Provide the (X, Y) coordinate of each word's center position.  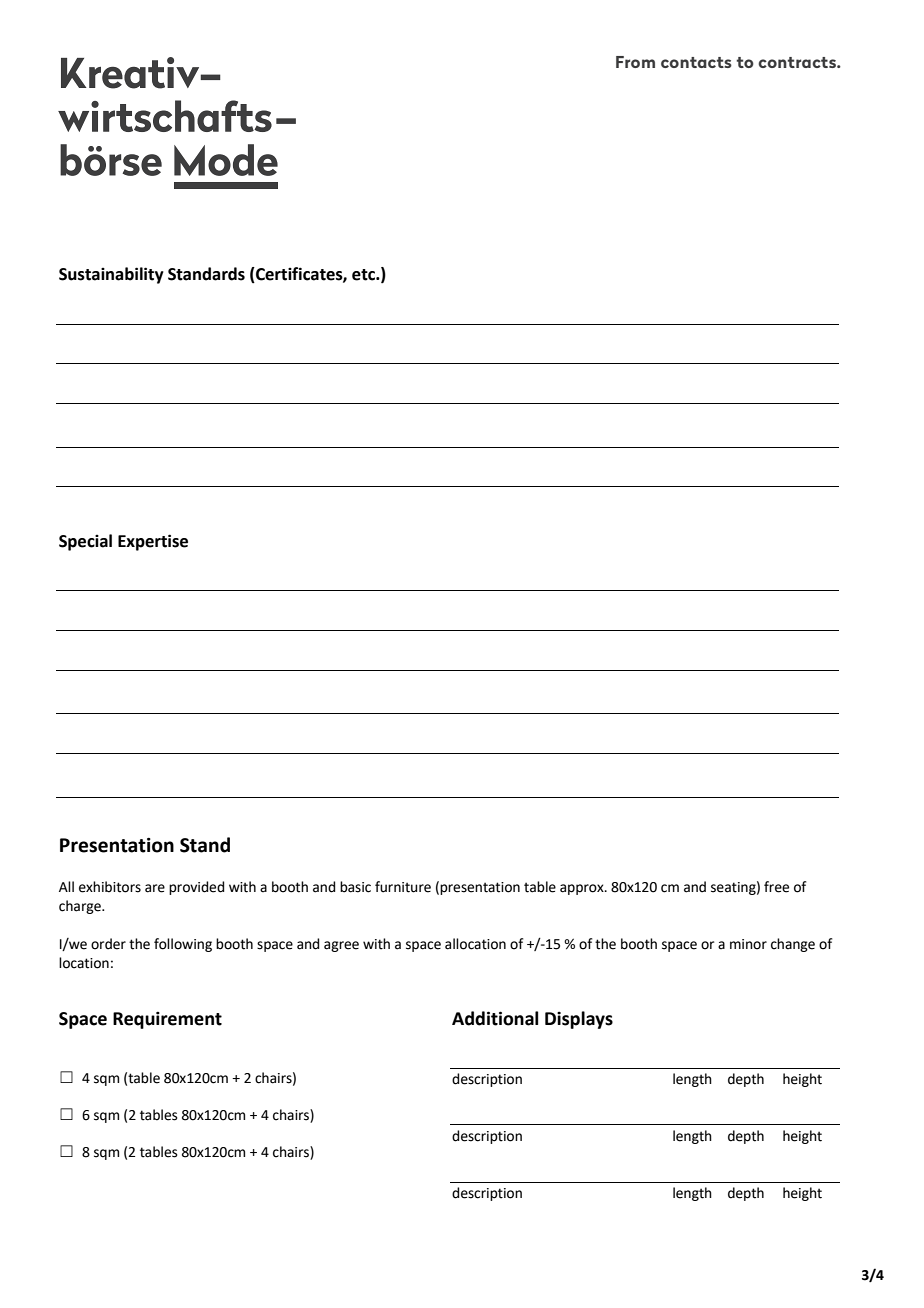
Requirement (167, 1020)
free (776, 887)
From (635, 62)
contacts (696, 62)
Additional (495, 1018)
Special (85, 542)
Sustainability (111, 275)
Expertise (153, 542)
